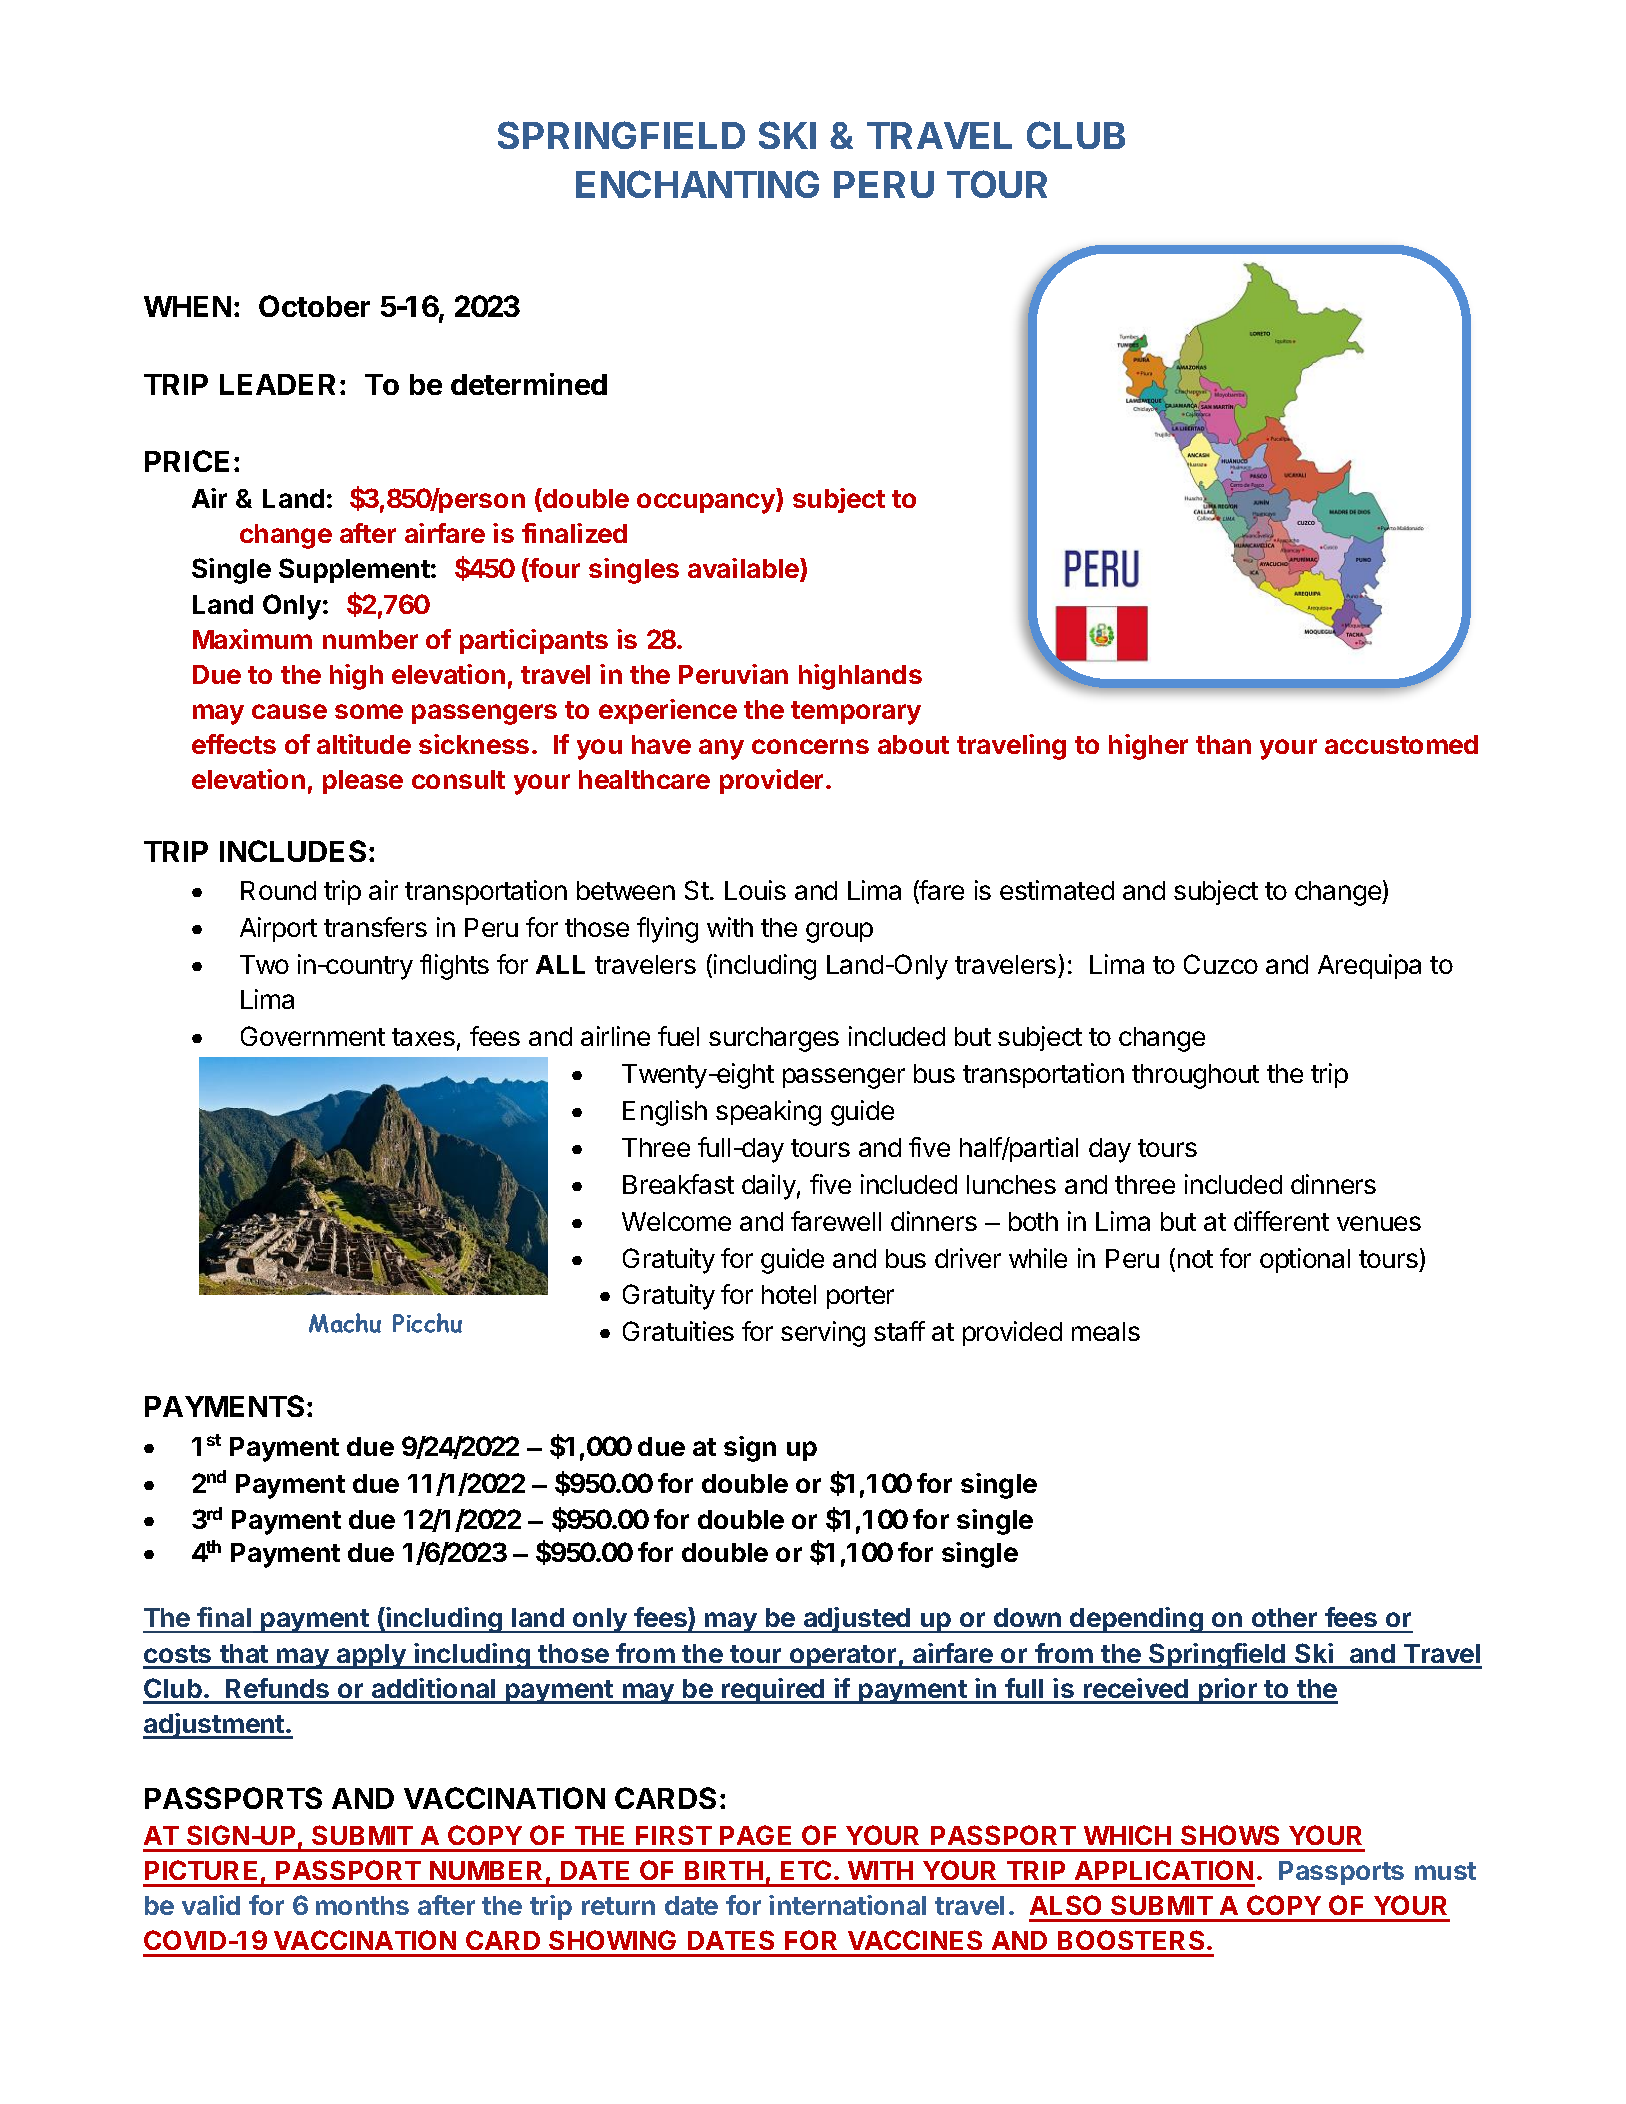  I want to click on months, so click(362, 1905).
